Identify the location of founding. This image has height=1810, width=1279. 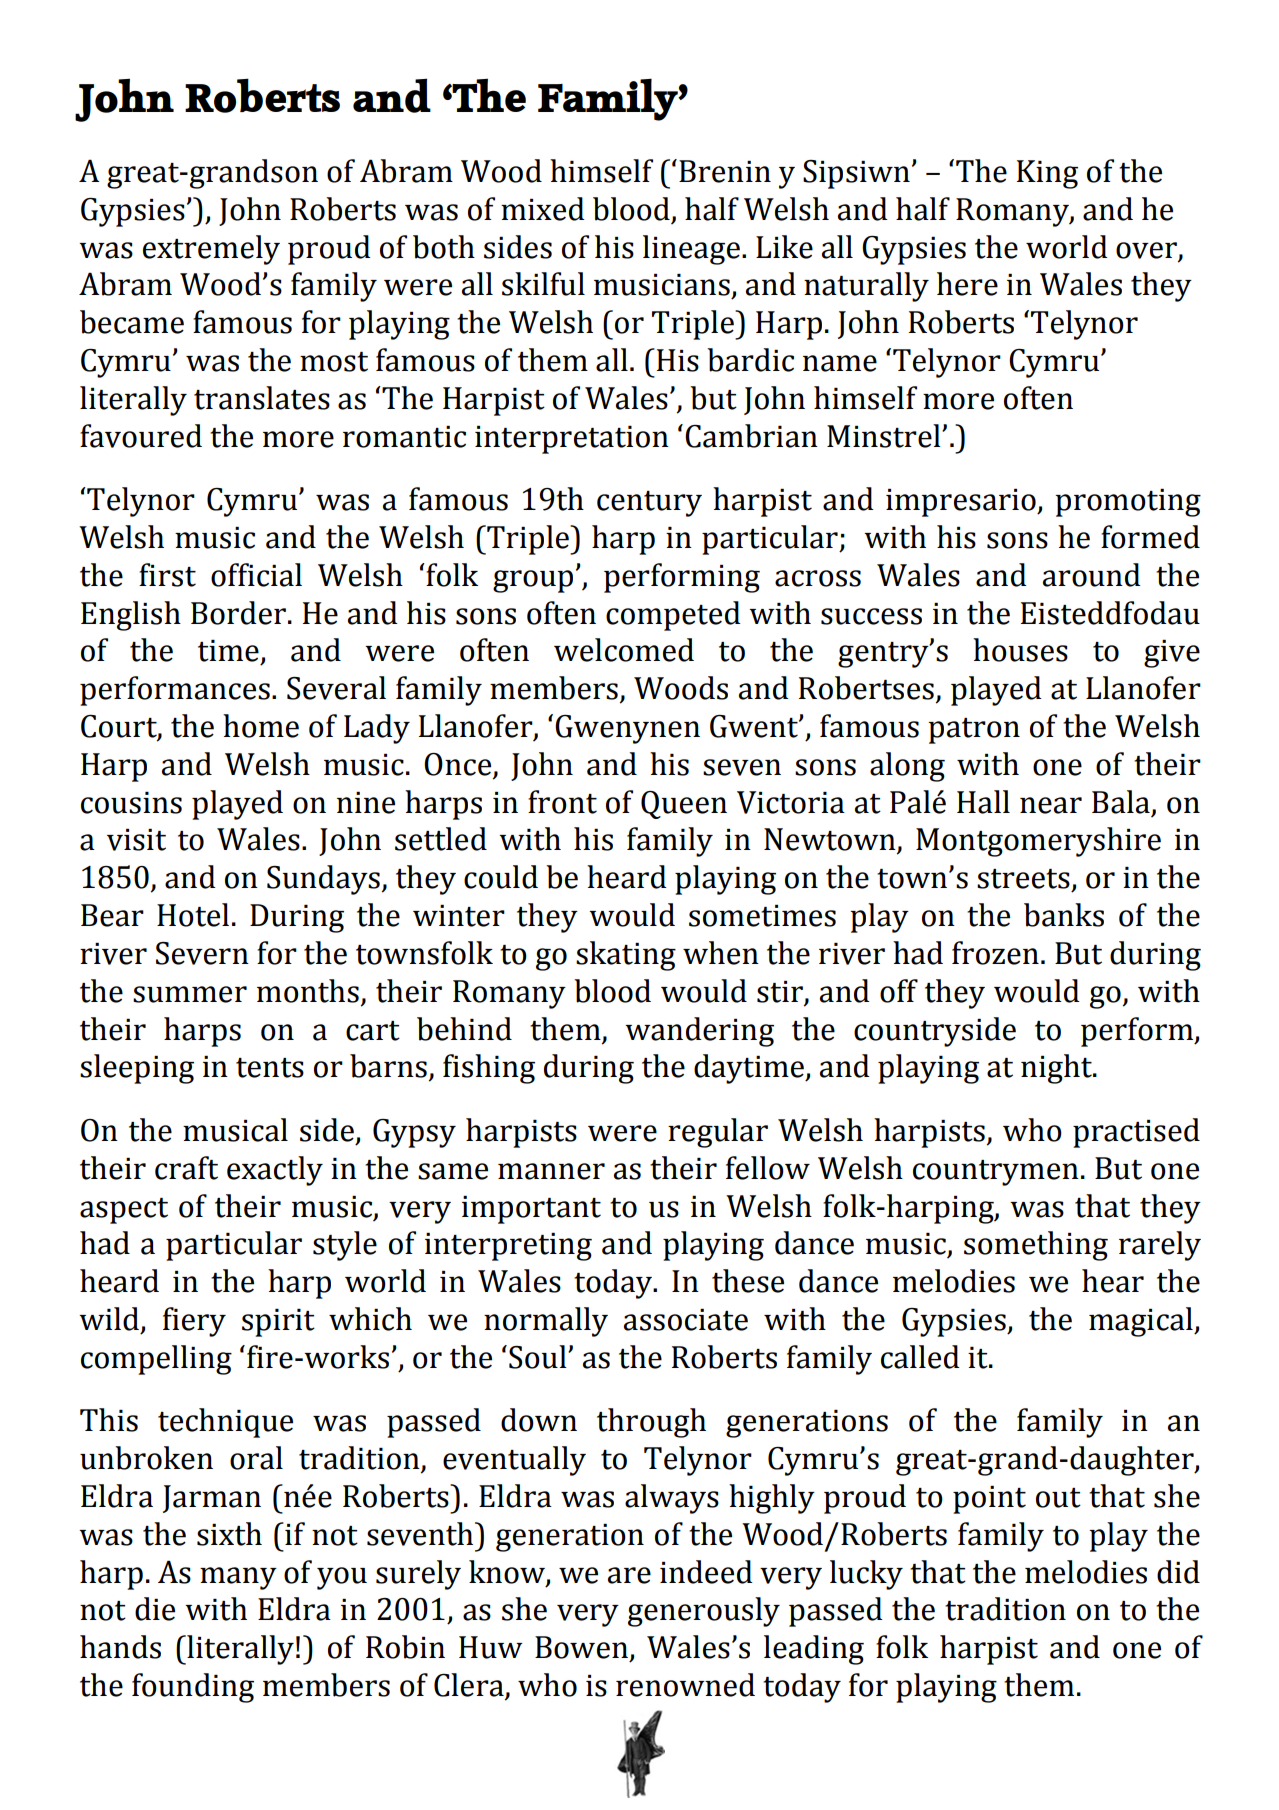
(193, 1688).
